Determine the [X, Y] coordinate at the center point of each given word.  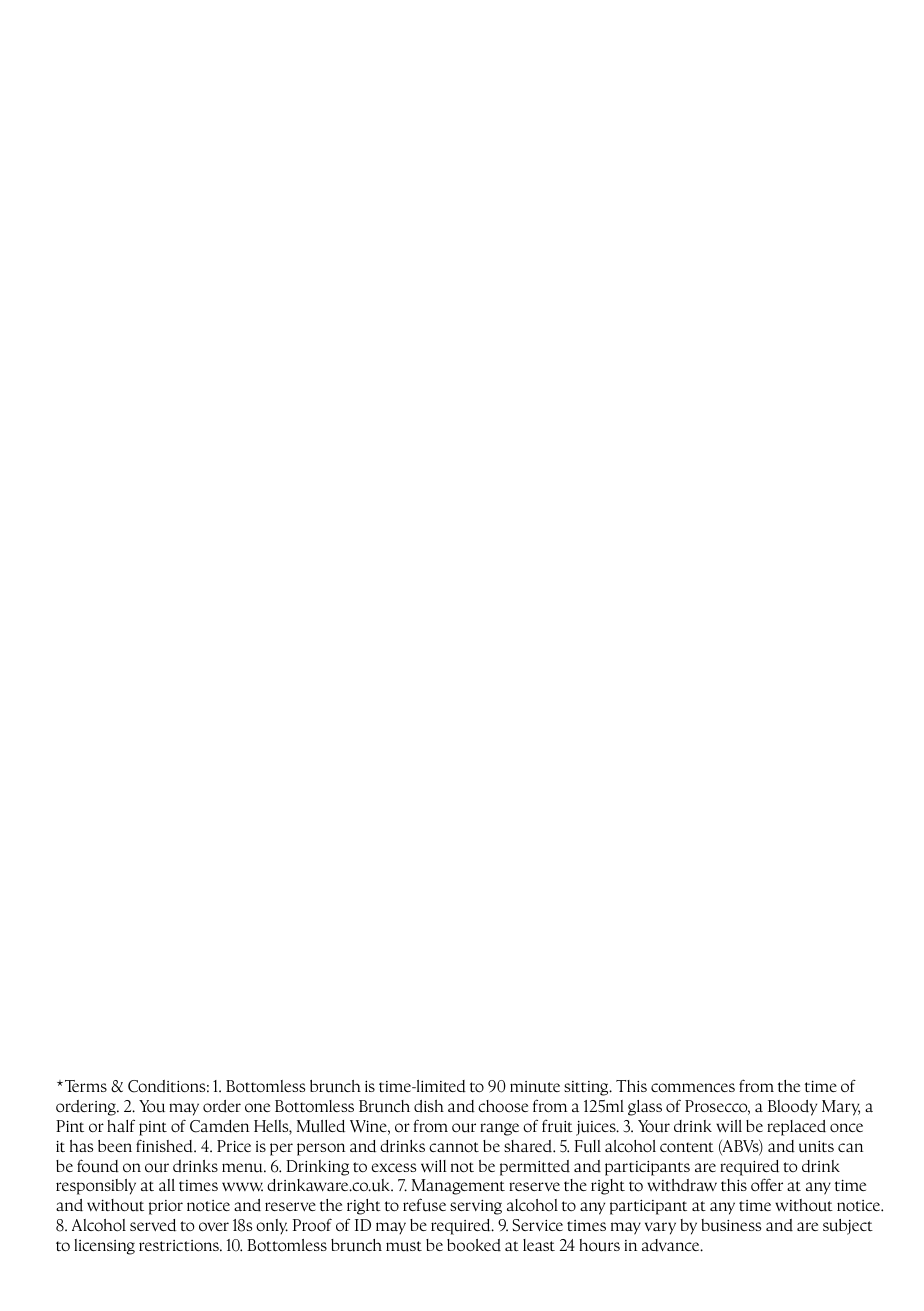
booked [474, 1245]
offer [767, 1184]
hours [599, 1245]
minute [535, 1087]
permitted [535, 1168]
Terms [86, 1086]
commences [693, 1088]
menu [243, 1168]
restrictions [180, 1246]
